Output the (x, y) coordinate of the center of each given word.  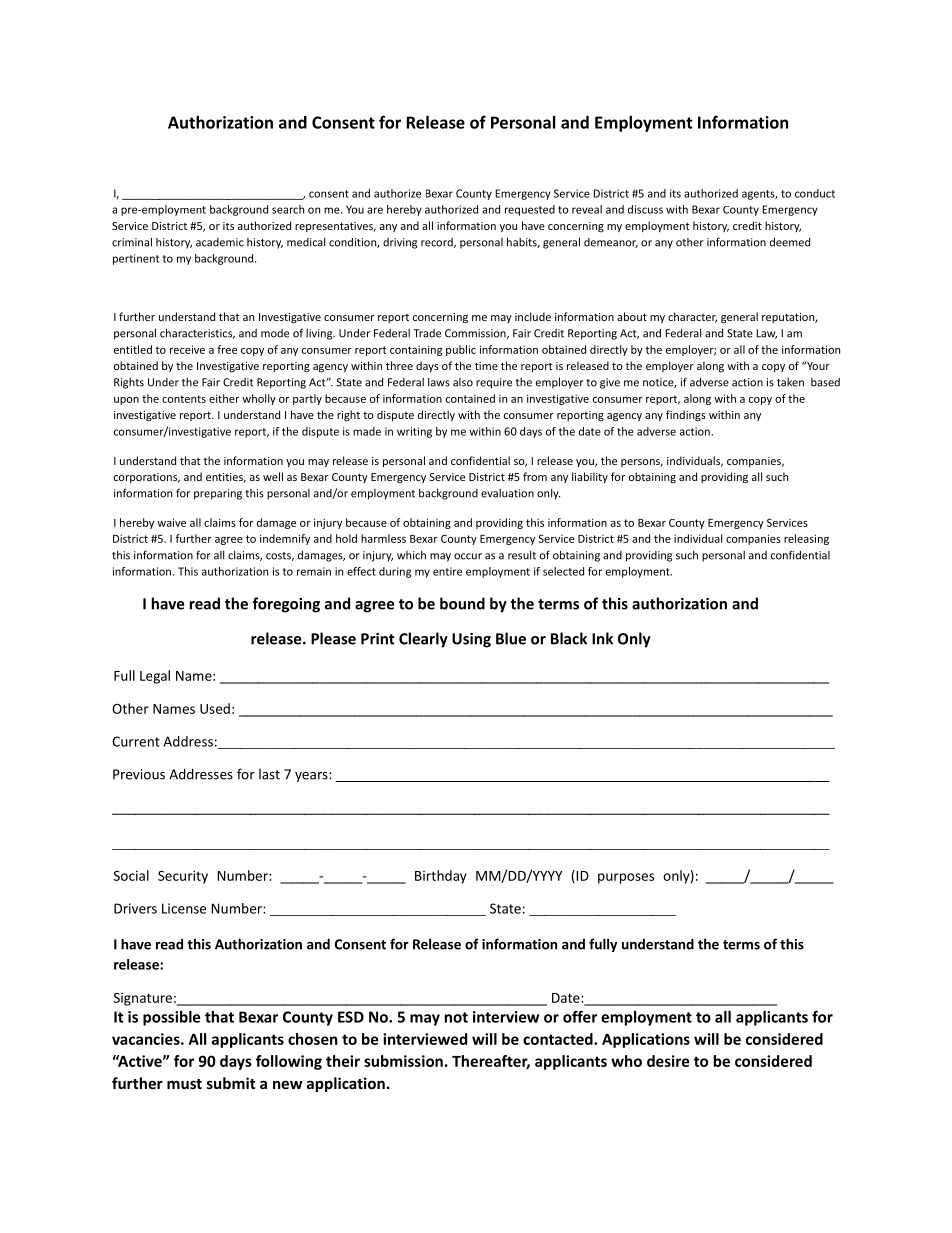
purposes (626, 878)
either (224, 398)
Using (471, 640)
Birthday (441, 877)
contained (470, 398)
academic (220, 242)
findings (686, 416)
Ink (602, 638)
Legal (155, 677)
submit (231, 1083)
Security (183, 877)
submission (403, 1061)
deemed (790, 242)
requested (530, 210)
